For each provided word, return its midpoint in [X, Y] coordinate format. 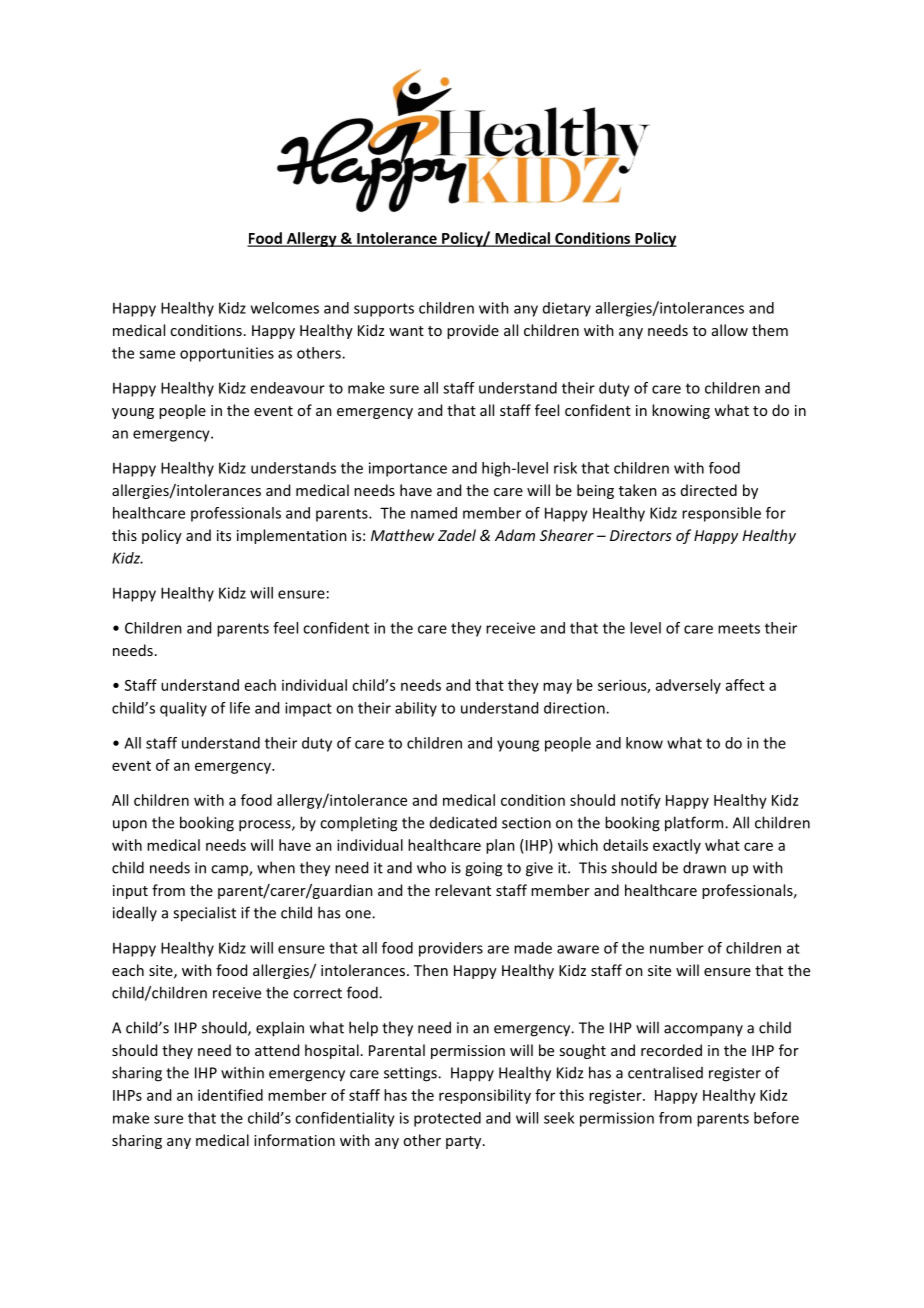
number [677, 948]
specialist [204, 914]
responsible [721, 514]
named [434, 513]
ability [416, 709]
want [406, 331]
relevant [463, 890]
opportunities [227, 354]
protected [447, 1119]
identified [230, 1095]
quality [183, 709]
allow [730, 330]
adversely [688, 686]
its [224, 535]
